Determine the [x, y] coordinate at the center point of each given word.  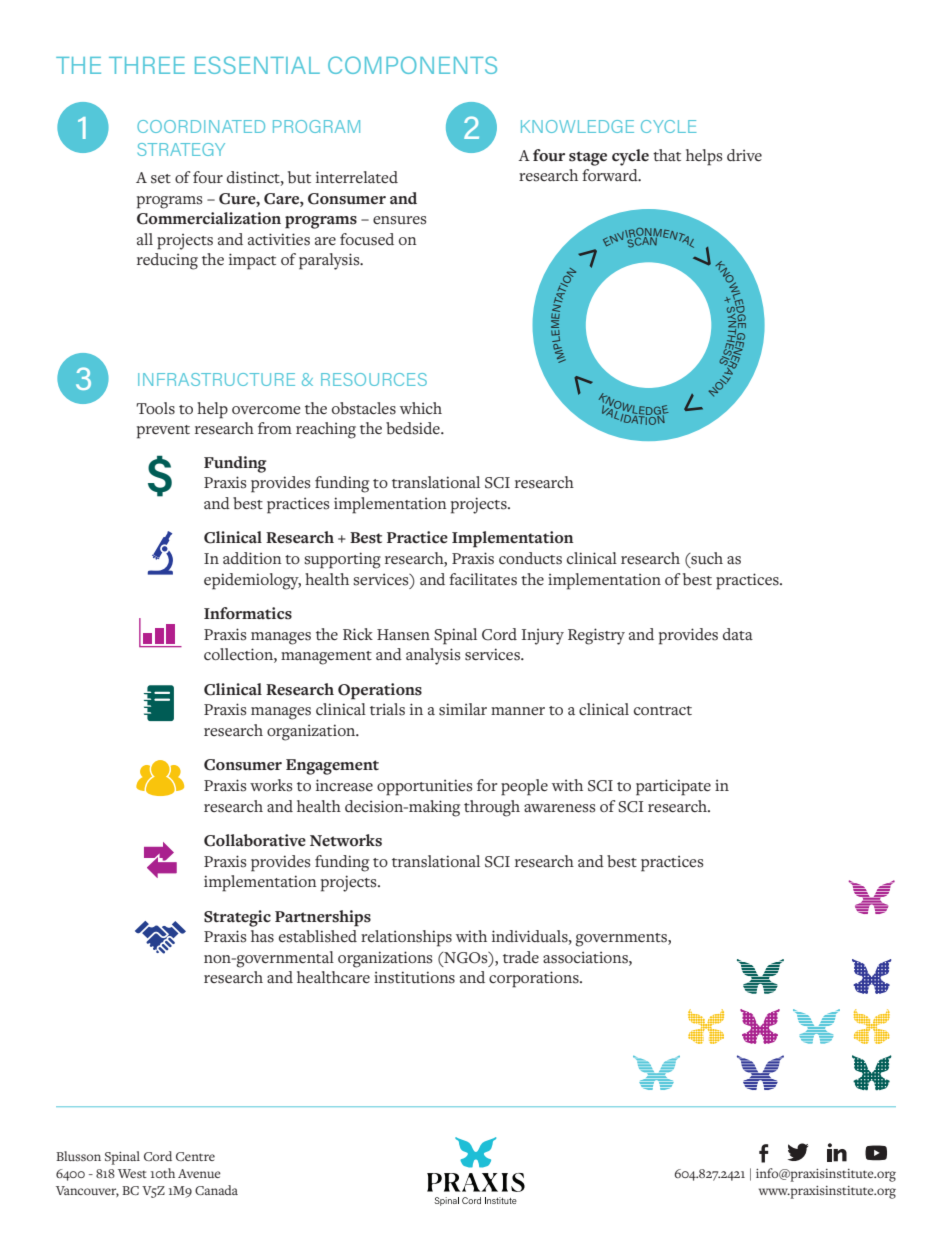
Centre [195, 1156]
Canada [216, 1190]
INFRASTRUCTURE [216, 379]
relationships [406, 938]
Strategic [237, 918]
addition [252, 558]
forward [611, 175]
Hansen [403, 635]
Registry [596, 636]
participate [673, 787]
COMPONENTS [412, 65]
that [667, 155]
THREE [147, 65]
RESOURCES [374, 379]
